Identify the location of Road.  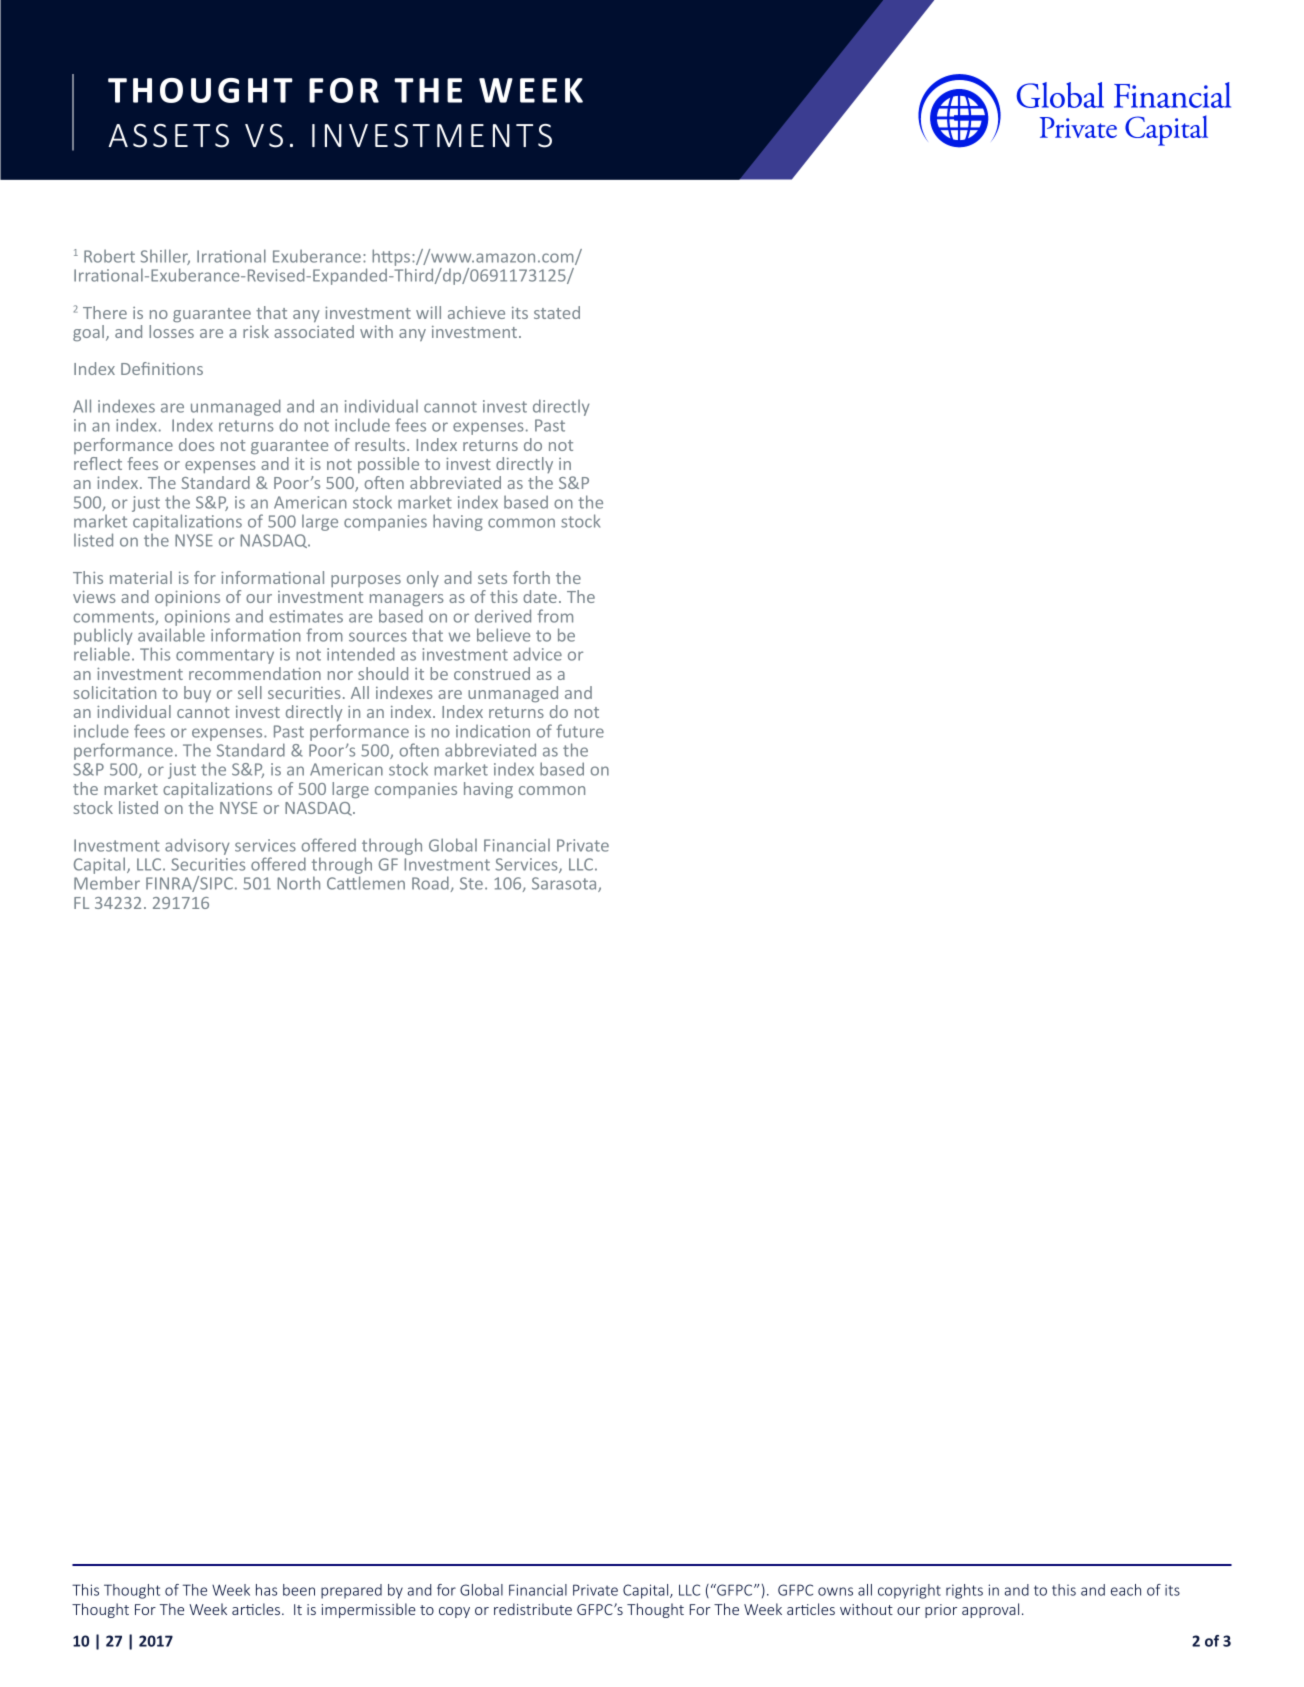
(430, 883).
